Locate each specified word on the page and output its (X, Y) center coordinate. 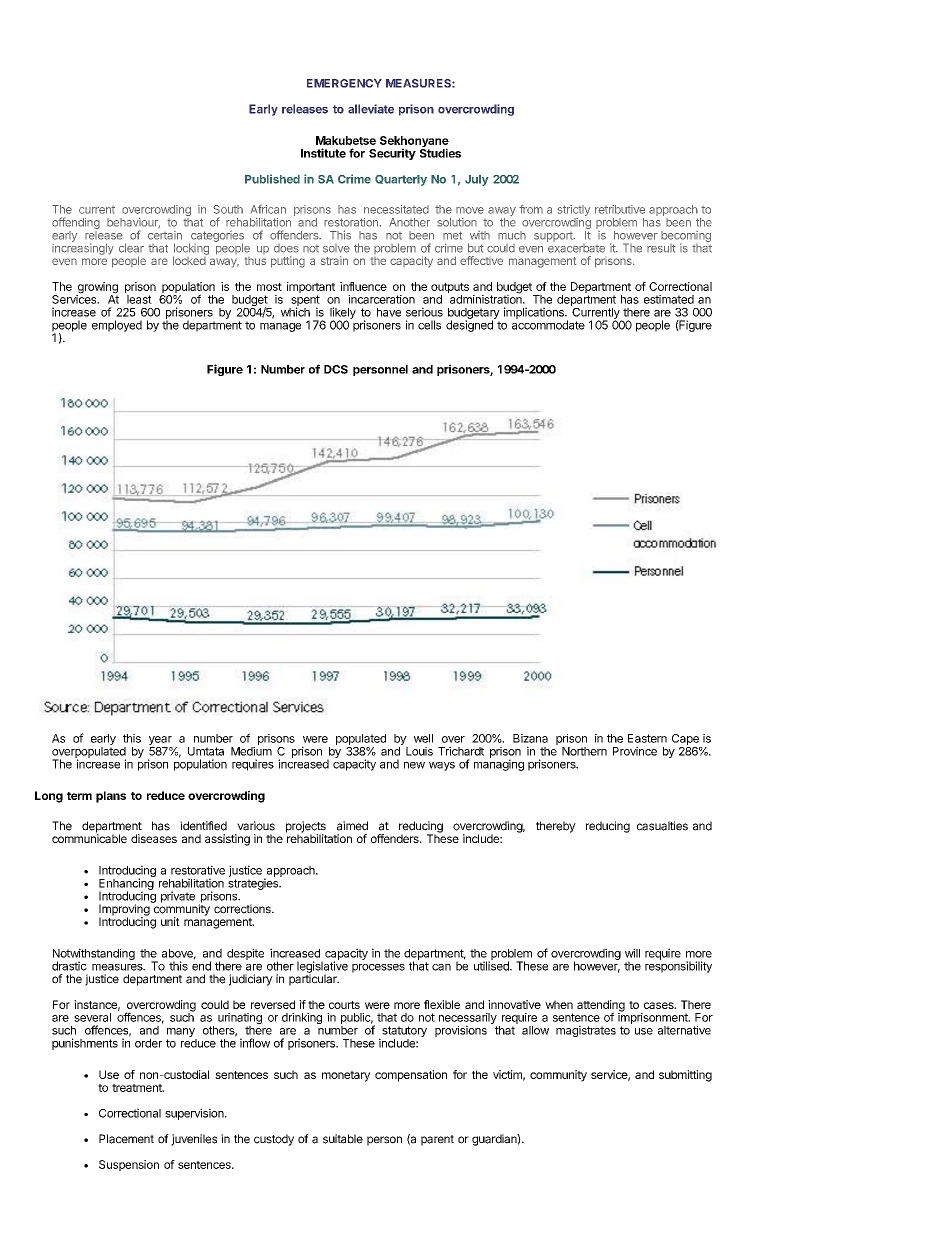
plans (111, 797)
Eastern (647, 738)
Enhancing (126, 885)
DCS (336, 369)
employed (117, 326)
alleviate (371, 109)
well (423, 738)
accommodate (548, 324)
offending (76, 224)
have (389, 312)
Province (635, 751)
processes (378, 968)
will (632, 953)
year (161, 742)
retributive (620, 209)
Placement (126, 1139)
